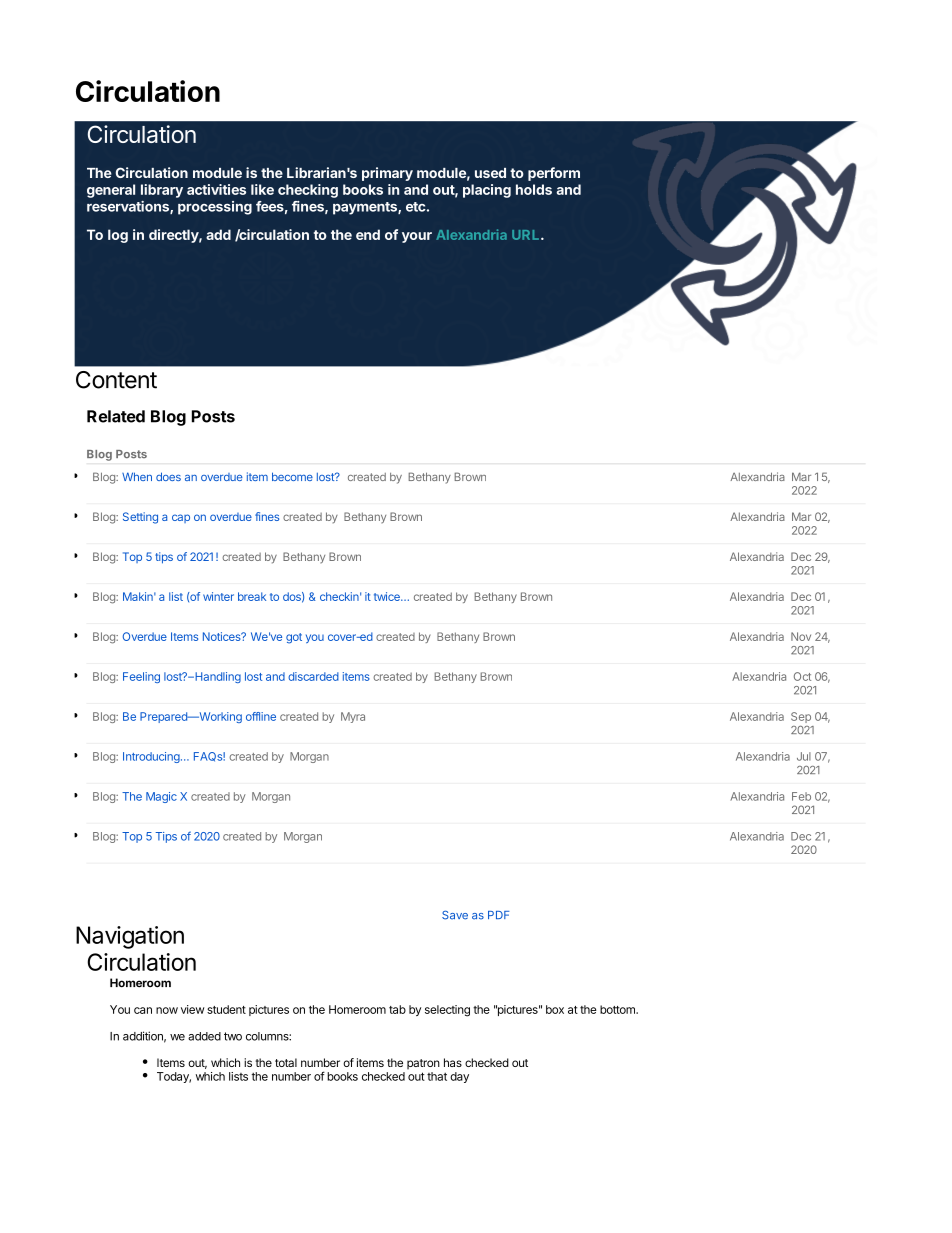 This screenshot has height=1233, width=952. What do you see at coordinates (802, 676) in the screenshot?
I see `Oct` at bounding box center [802, 676].
